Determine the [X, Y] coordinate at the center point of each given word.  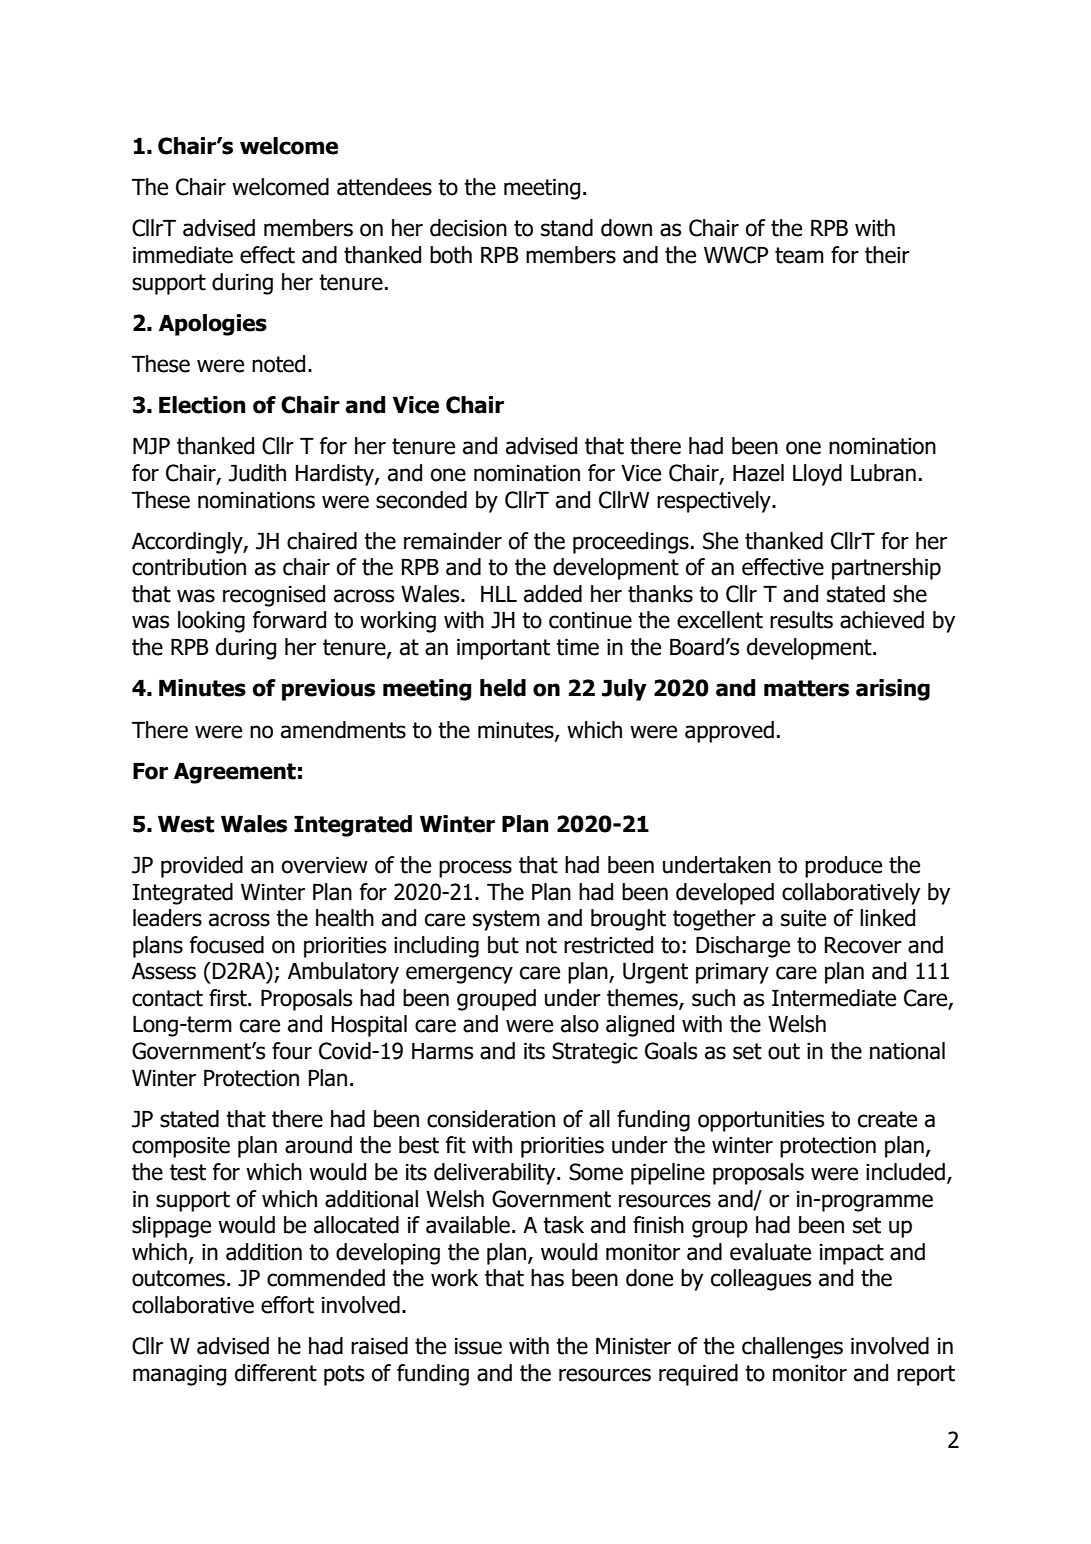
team [799, 255]
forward [289, 620]
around [318, 1145]
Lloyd [817, 475]
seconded [421, 500]
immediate [183, 255]
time [577, 647]
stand [567, 228]
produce [843, 867]
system [506, 920]
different [276, 1373]
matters [806, 688]
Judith [257, 473]
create [887, 1119]
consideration [491, 1119]
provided [202, 867]
